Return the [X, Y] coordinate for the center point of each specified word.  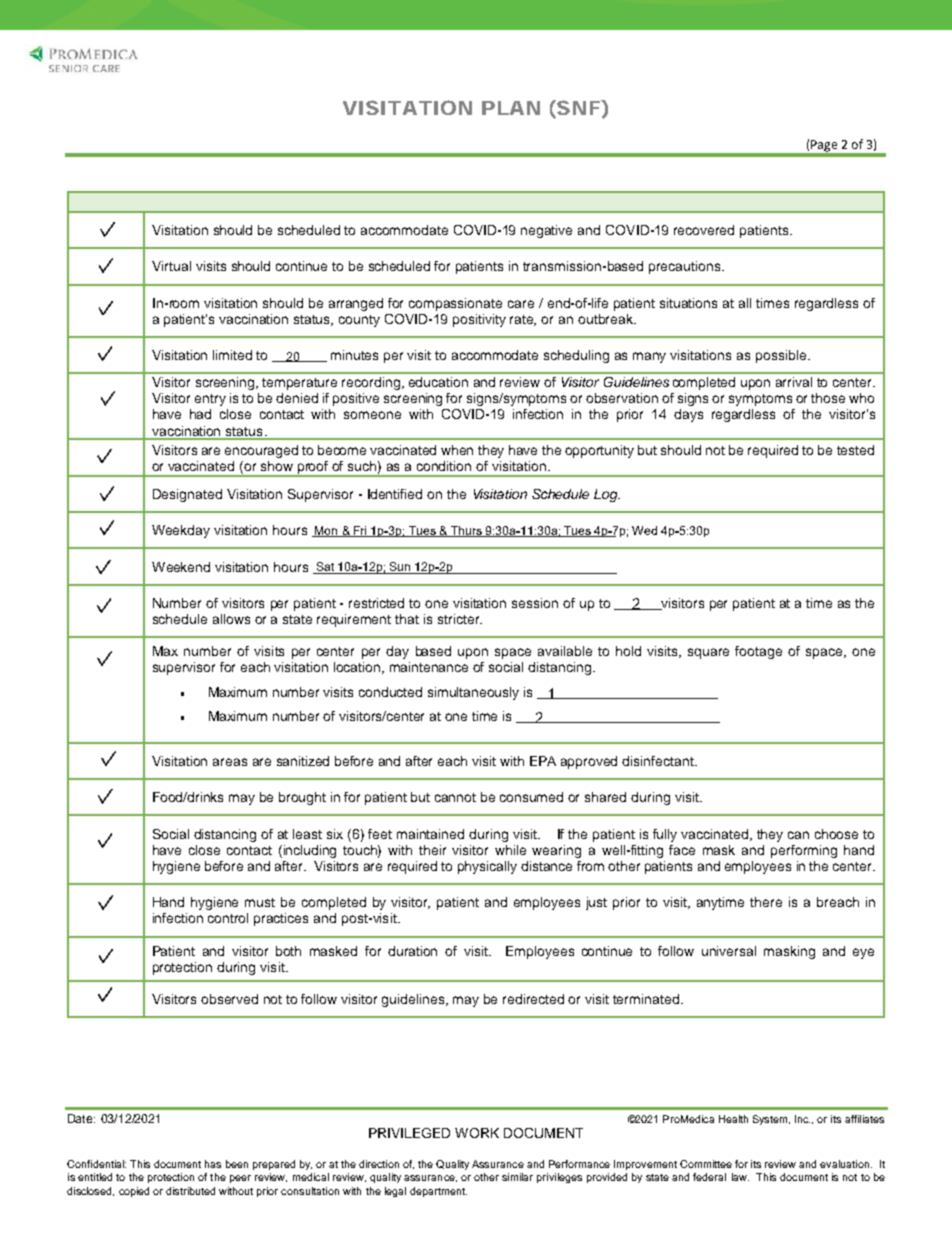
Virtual [171, 266]
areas [230, 762]
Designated [187, 495]
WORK [477, 1133]
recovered [704, 230]
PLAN [511, 108]
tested [855, 450]
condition [444, 466]
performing [804, 851]
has [213, 1164]
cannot [455, 797]
